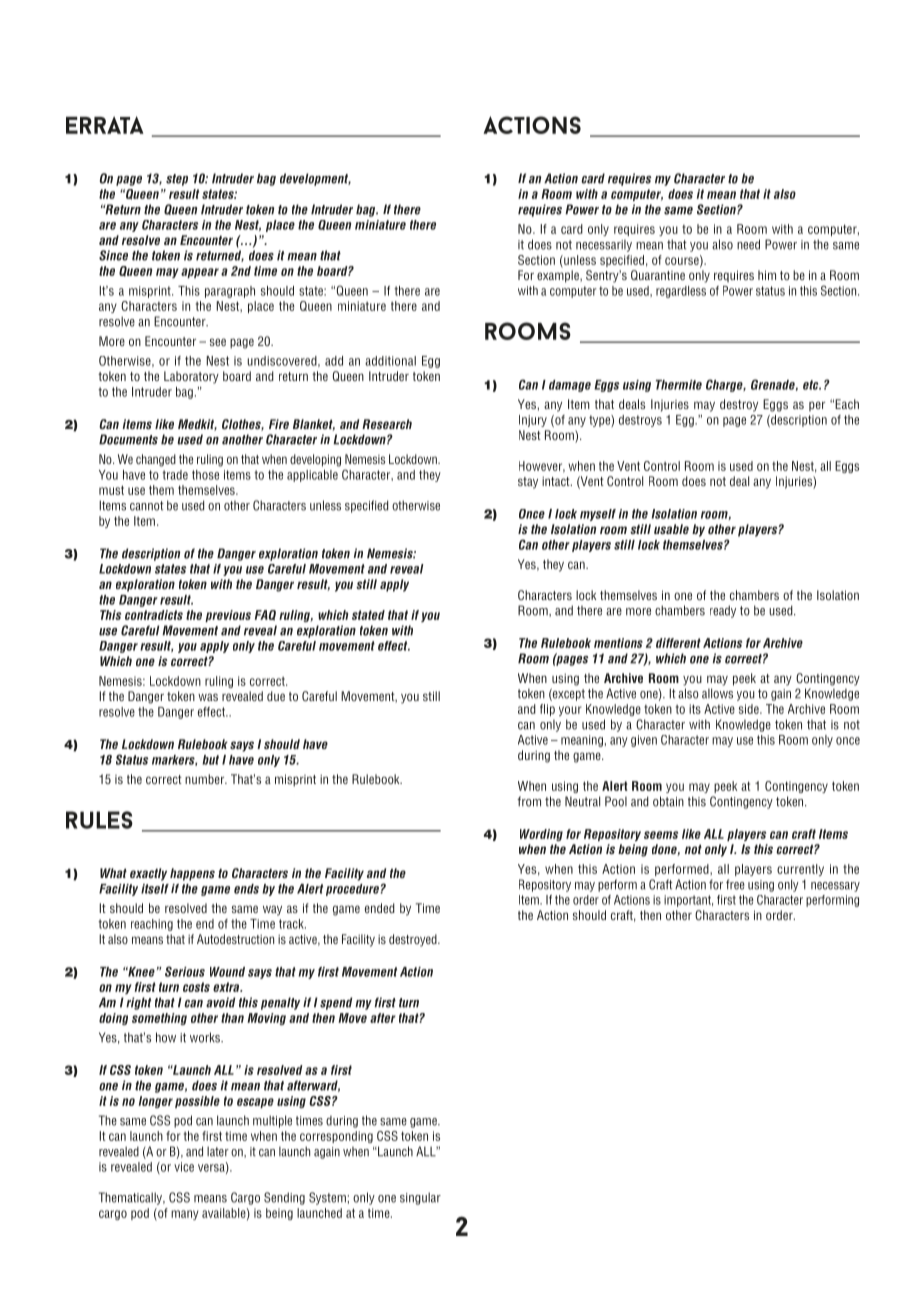 The image size is (924, 1297). Describe the element at coordinates (155, 889) in the image. I see `itself` at that location.
